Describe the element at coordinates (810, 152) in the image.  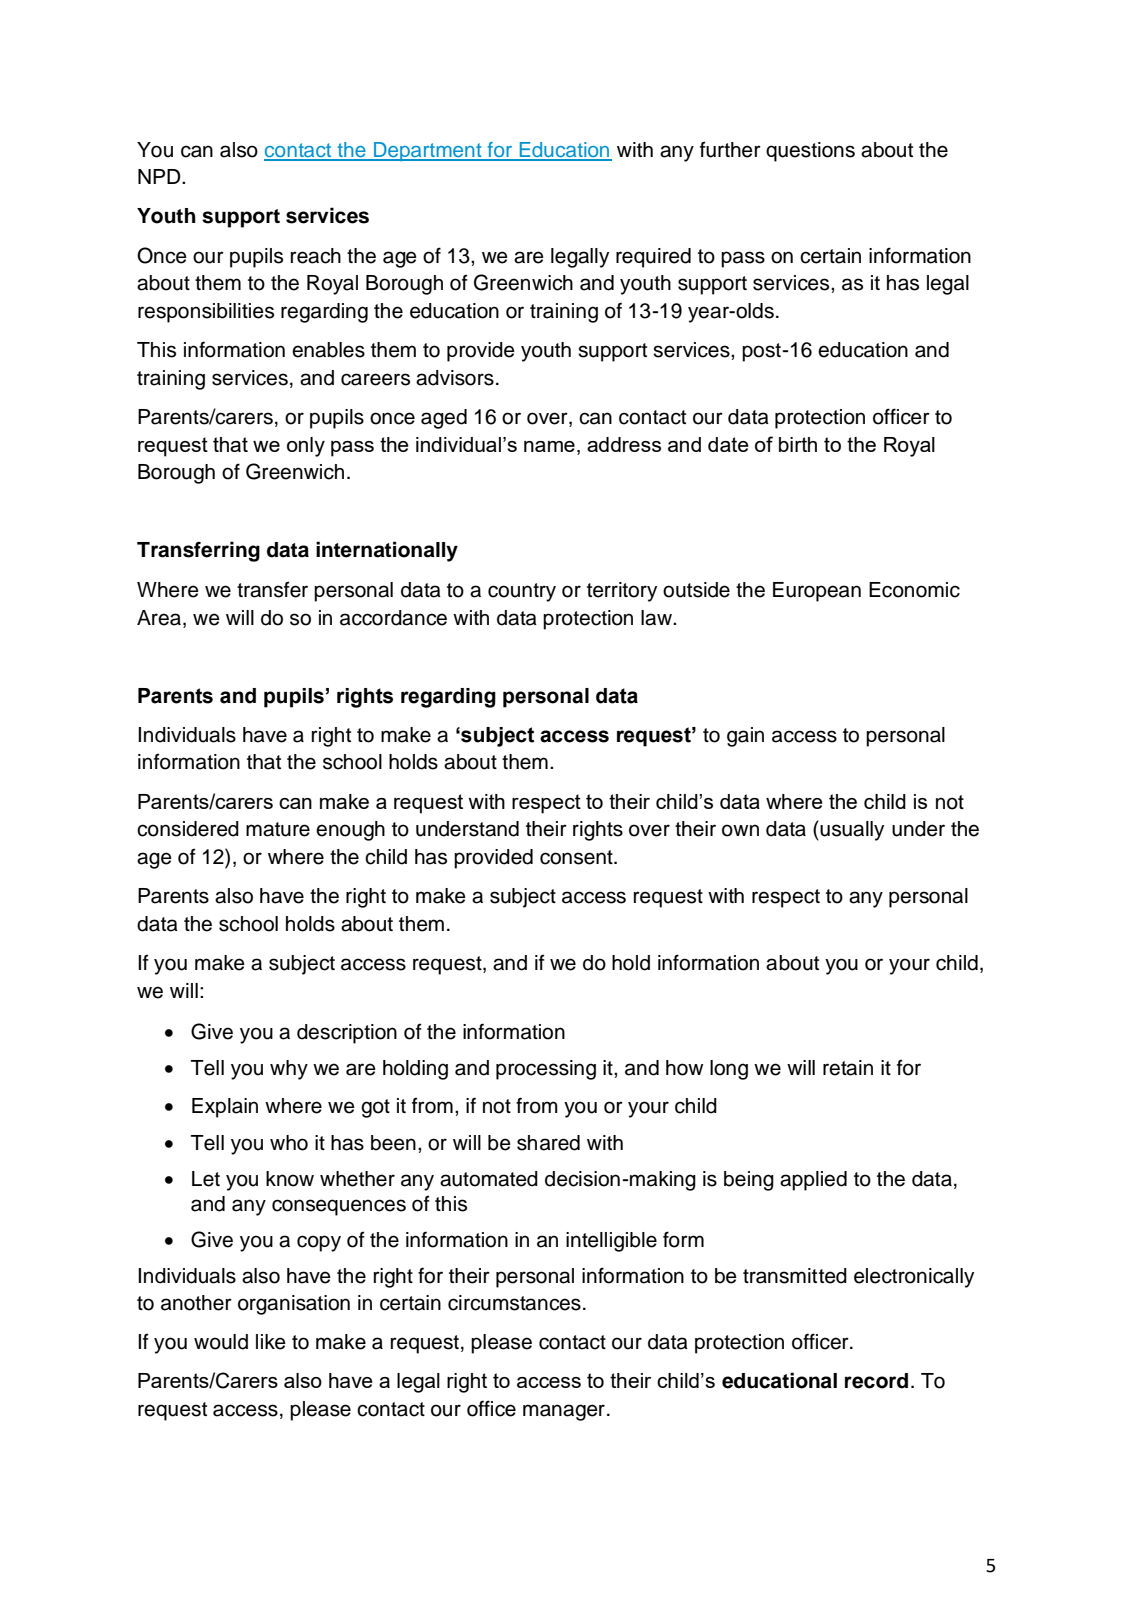
I see `questions` at that location.
